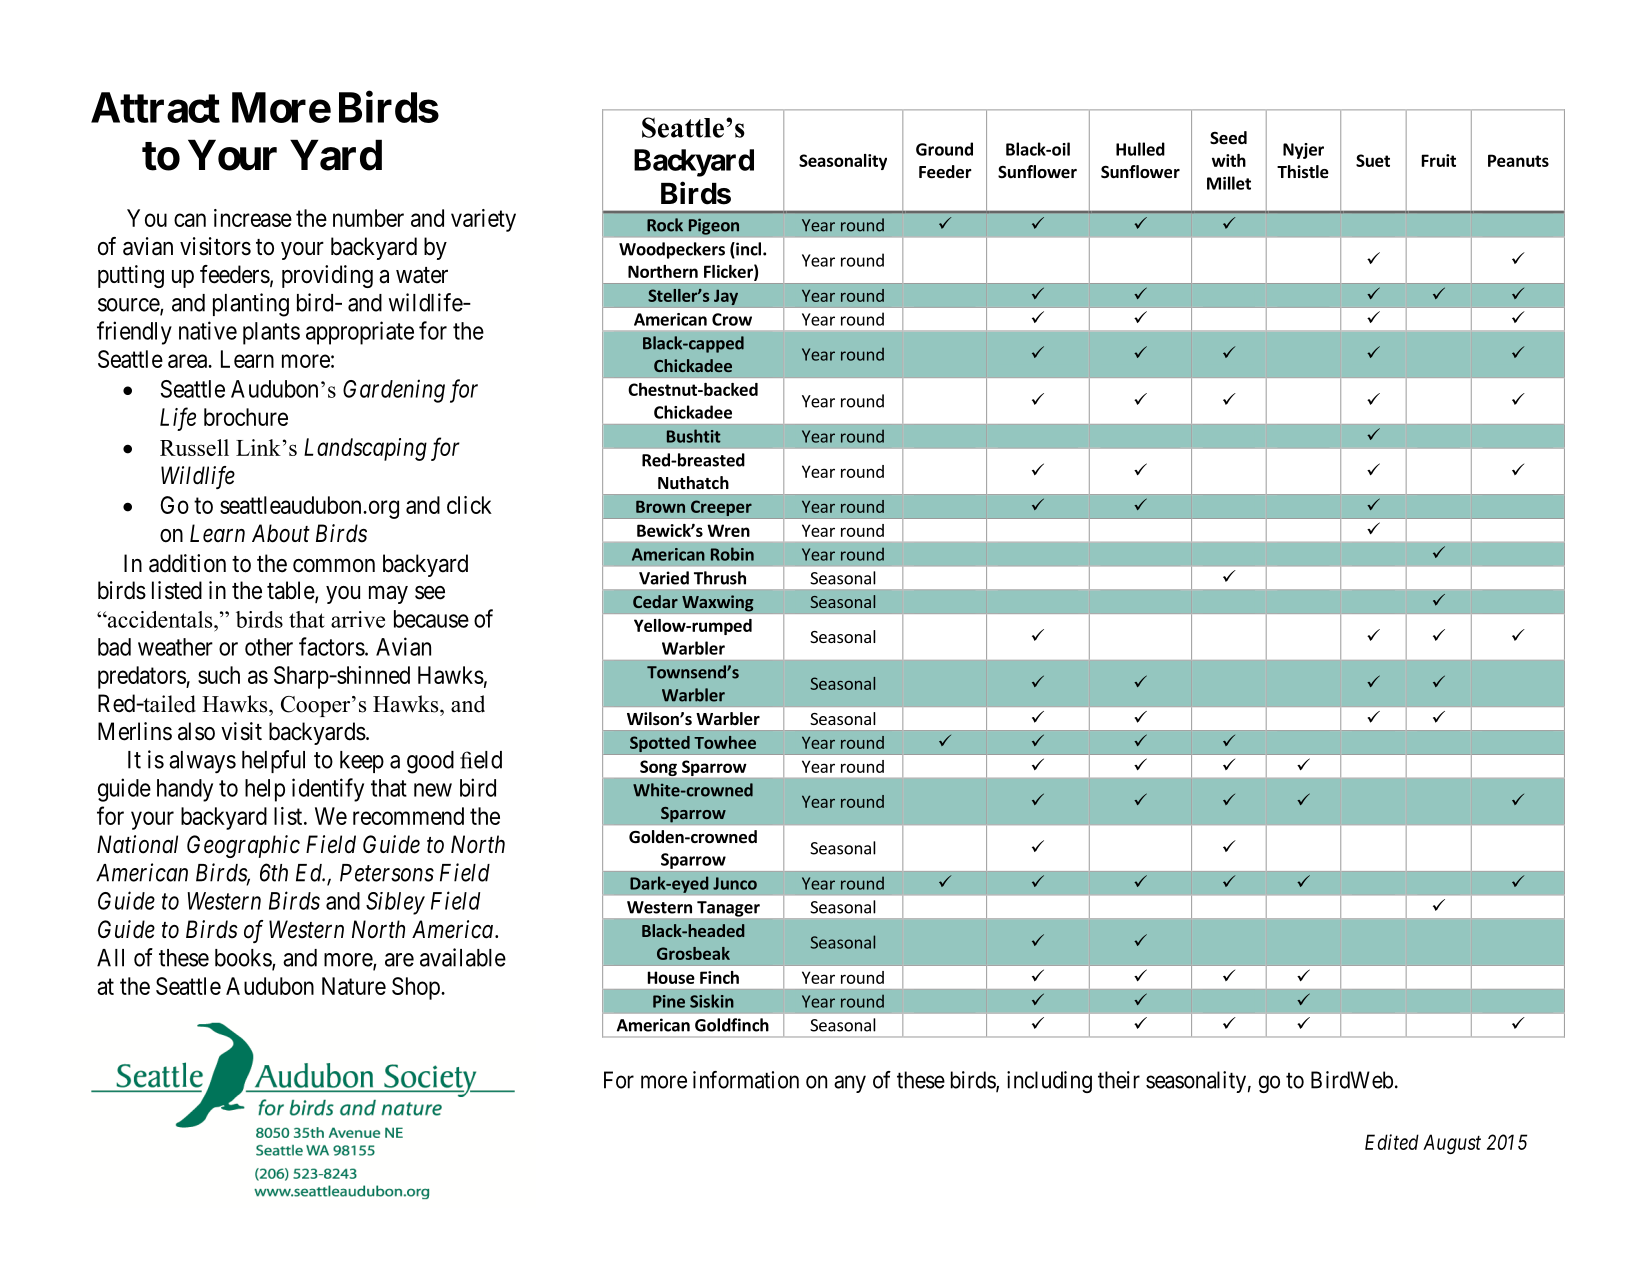 The width and height of the page is (1640, 1268). Describe the element at coordinates (194, 447) in the page. I see `Russell` at that location.
